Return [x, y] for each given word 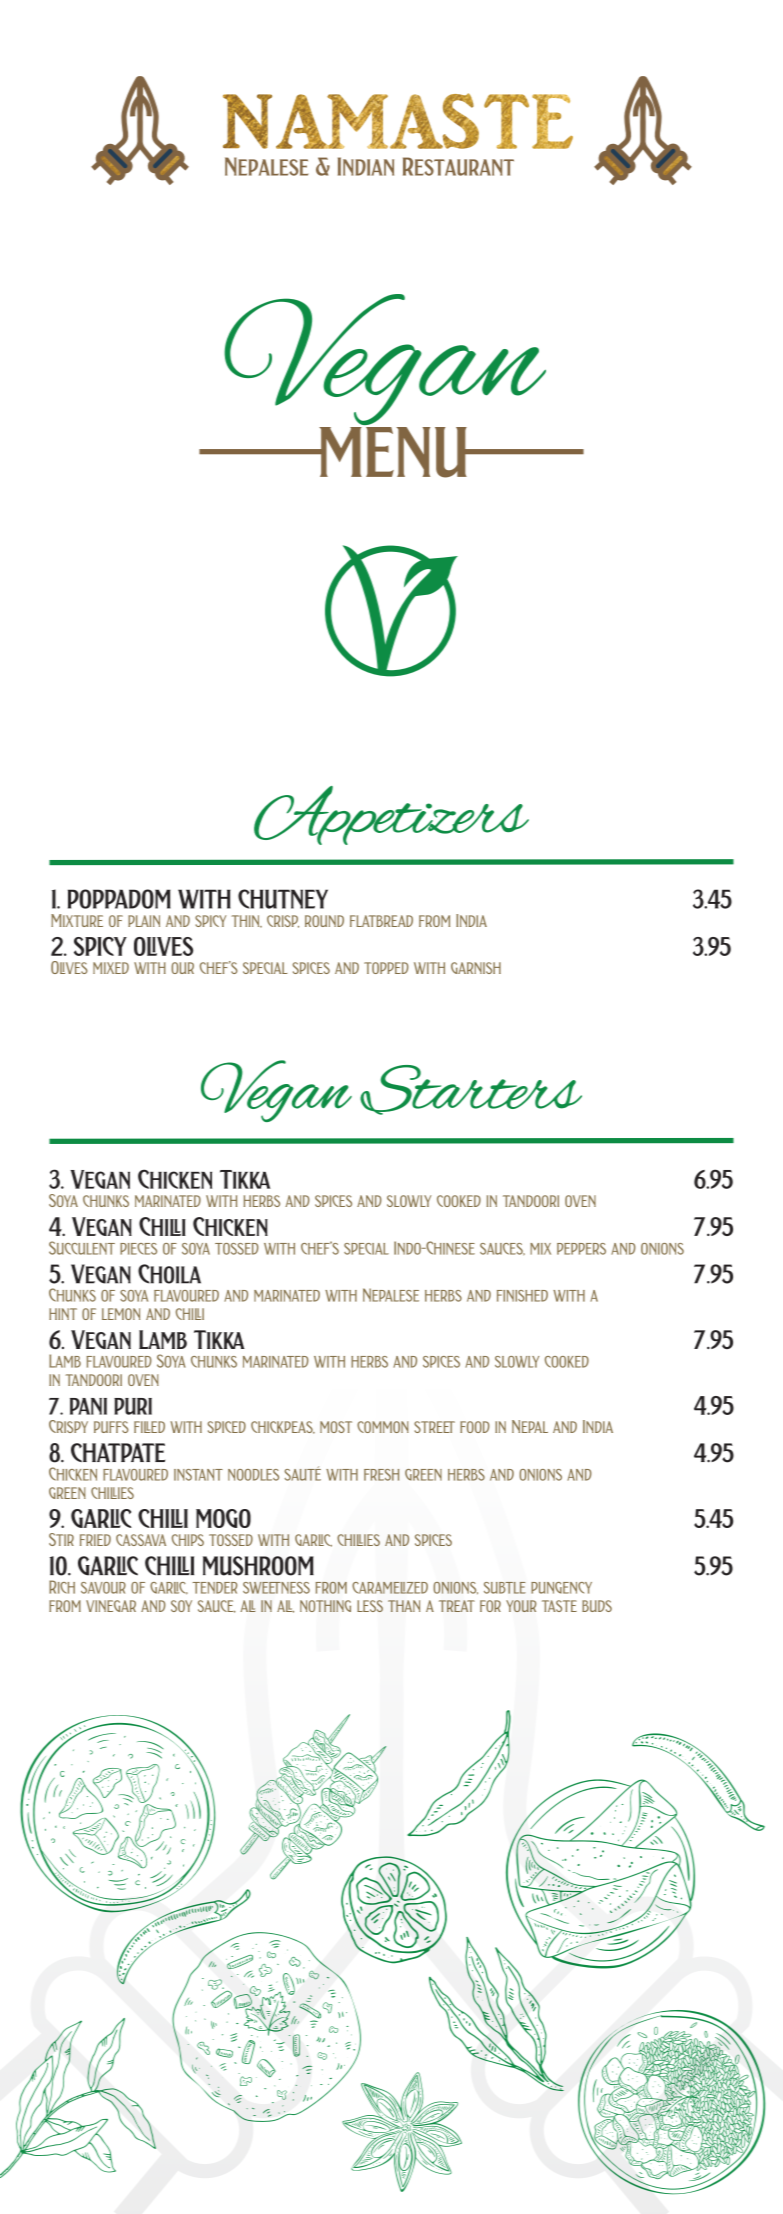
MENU [393, 452]
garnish [476, 968]
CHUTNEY [283, 899]
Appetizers [391, 815]
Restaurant [458, 166]
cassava [141, 1540]
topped [386, 968]
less [370, 1606]
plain [144, 921]
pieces [138, 1249]
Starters [471, 1090]
